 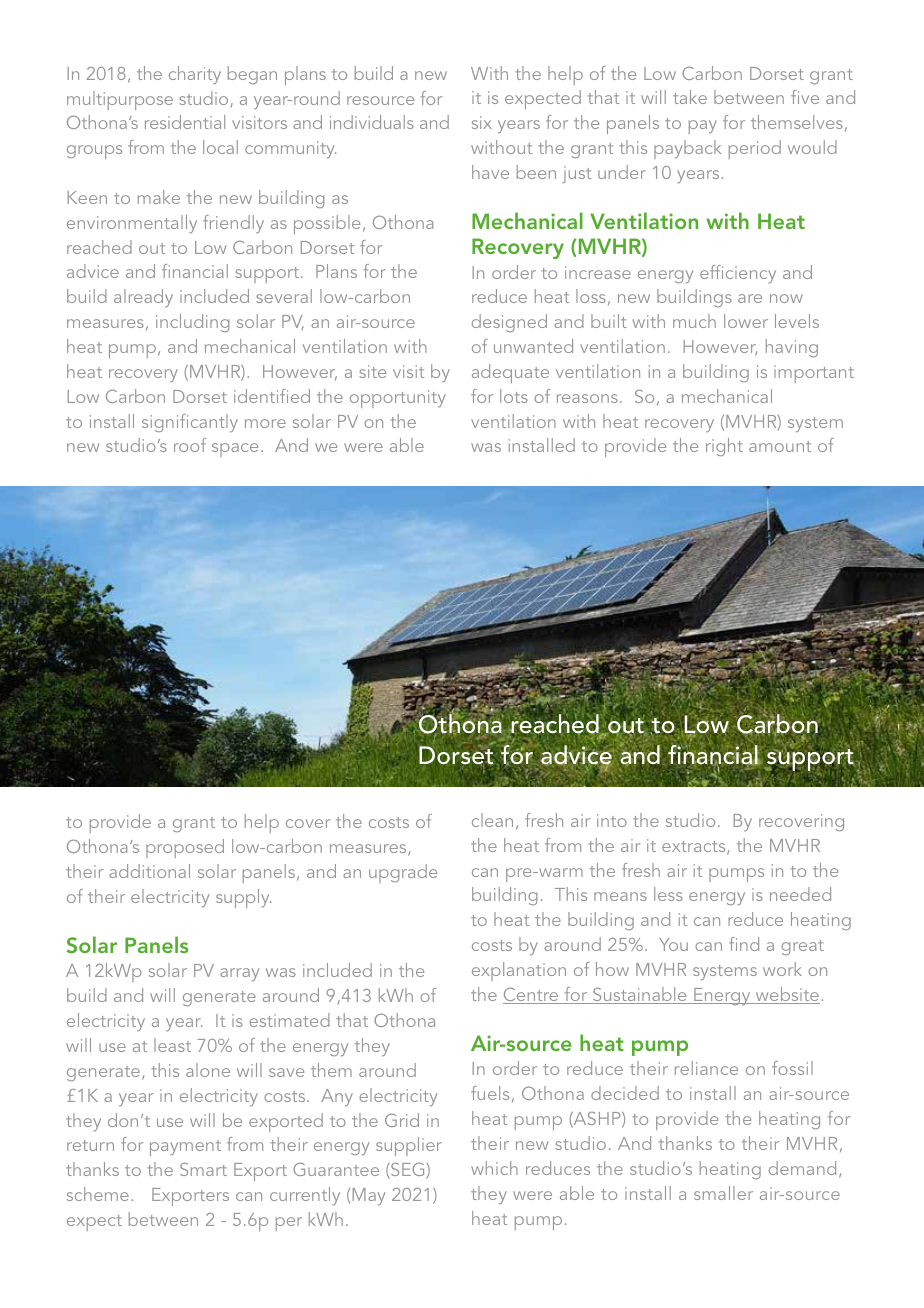 I want to click on roof, so click(x=190, y=445).
